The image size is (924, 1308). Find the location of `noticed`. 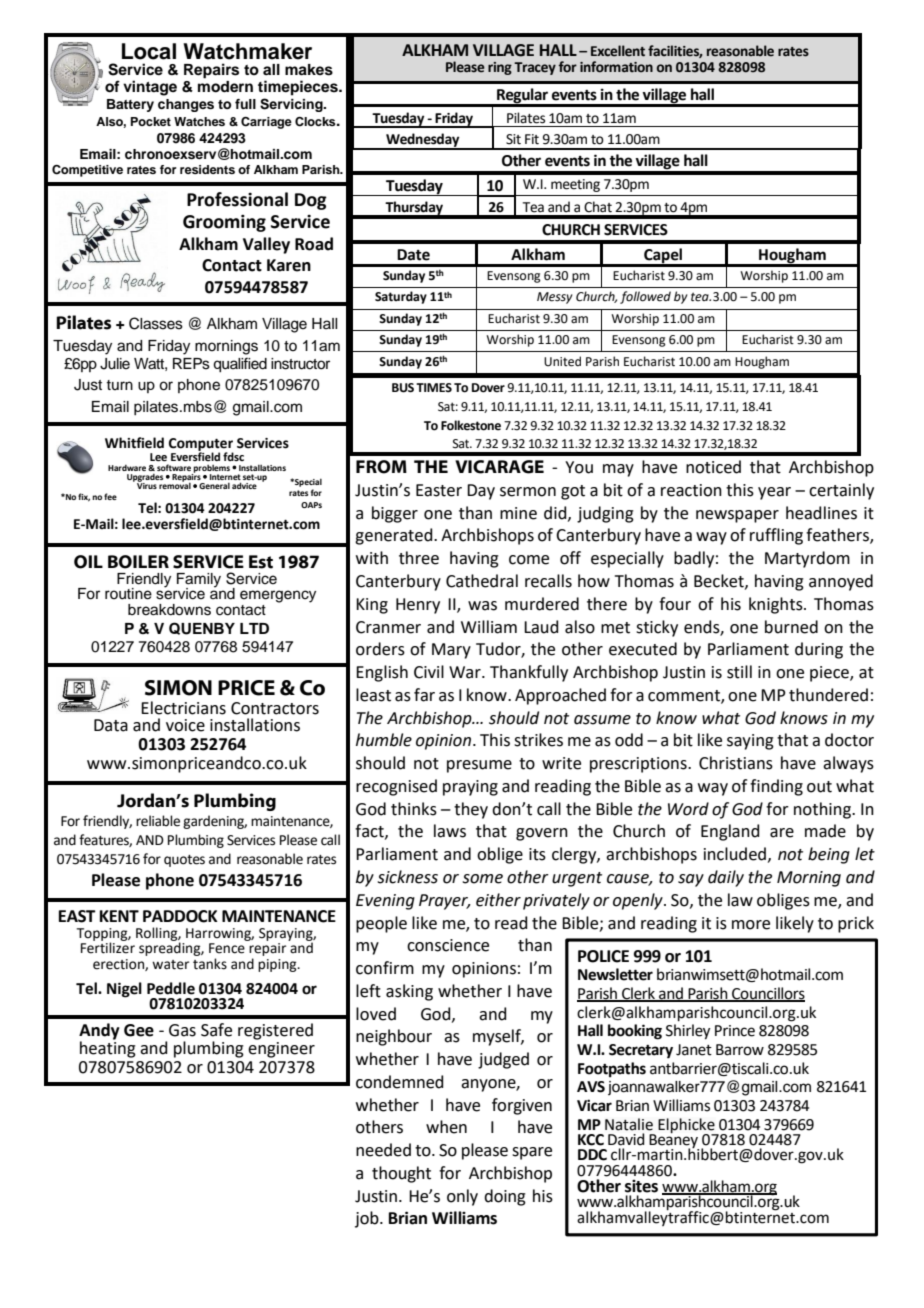

noticed is located at coordinates (713, 467).
